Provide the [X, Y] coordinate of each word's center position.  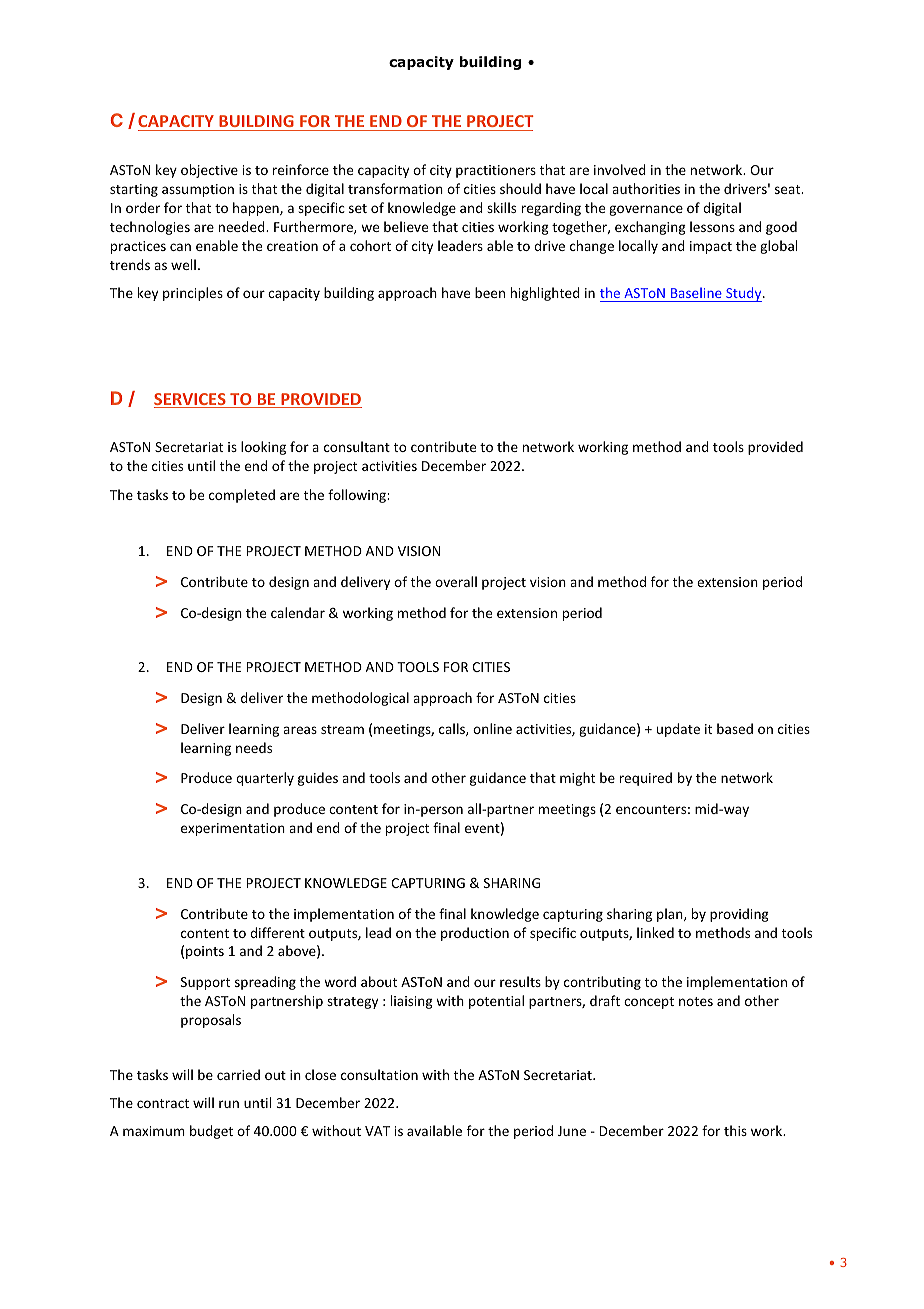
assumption [198, 190]
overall [456, 581]
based [735, 728]
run [229, 1104]
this [735, 1130]
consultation [379, 1074]
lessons [712, 226]
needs [254, 747]
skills [501, 207]
